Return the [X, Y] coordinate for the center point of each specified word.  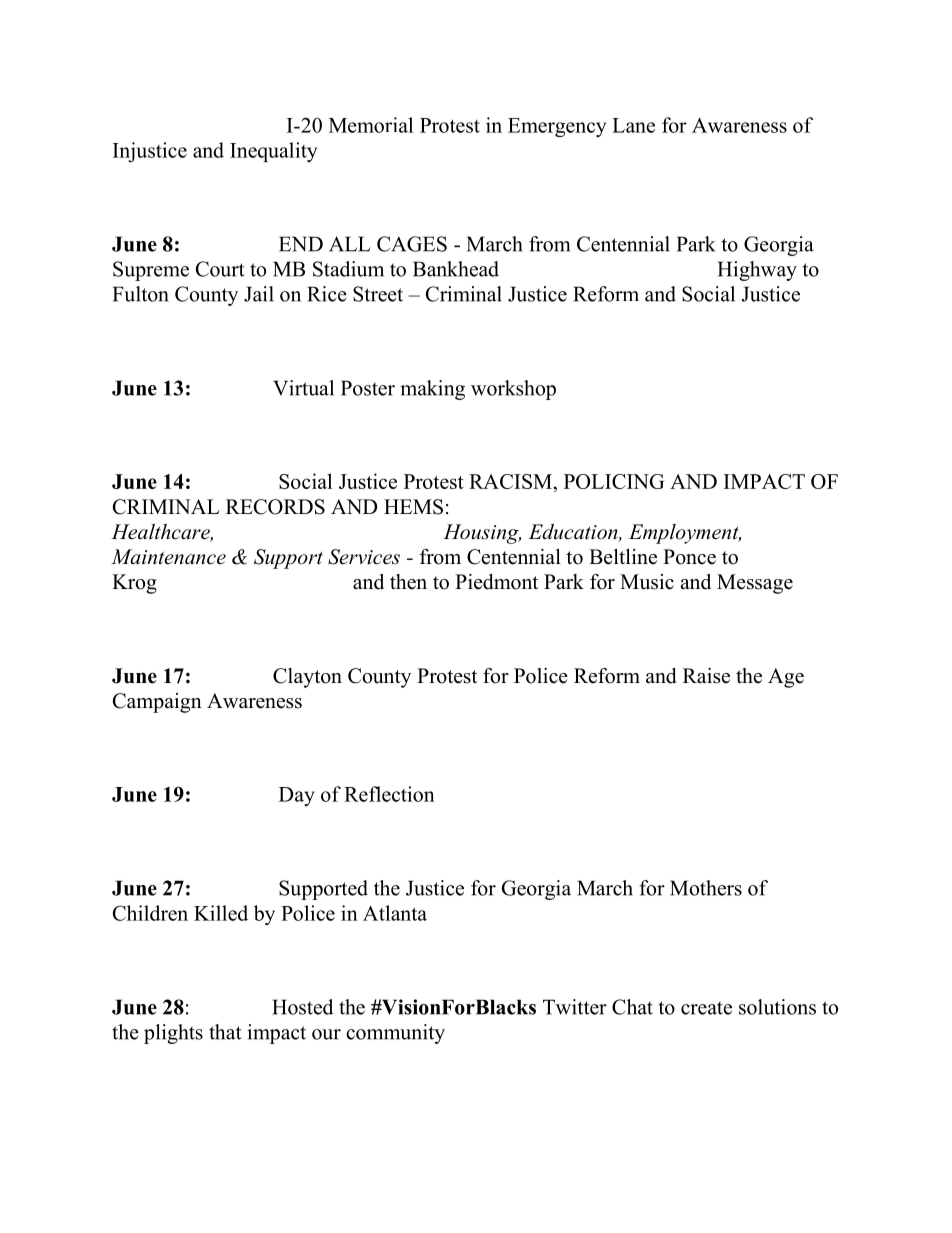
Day [297, 796]
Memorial [371, 125]
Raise [706, 676]
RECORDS [275, 507]
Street [378, 294]
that [225, 1032]
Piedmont [496, 582]
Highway [757, 271]
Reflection [389, 794]
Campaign [157, 703]
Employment [685, 534]
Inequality [273, 152]
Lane [633, 125]
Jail [259, 294]
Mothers [706, 888]
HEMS [413, 507]
